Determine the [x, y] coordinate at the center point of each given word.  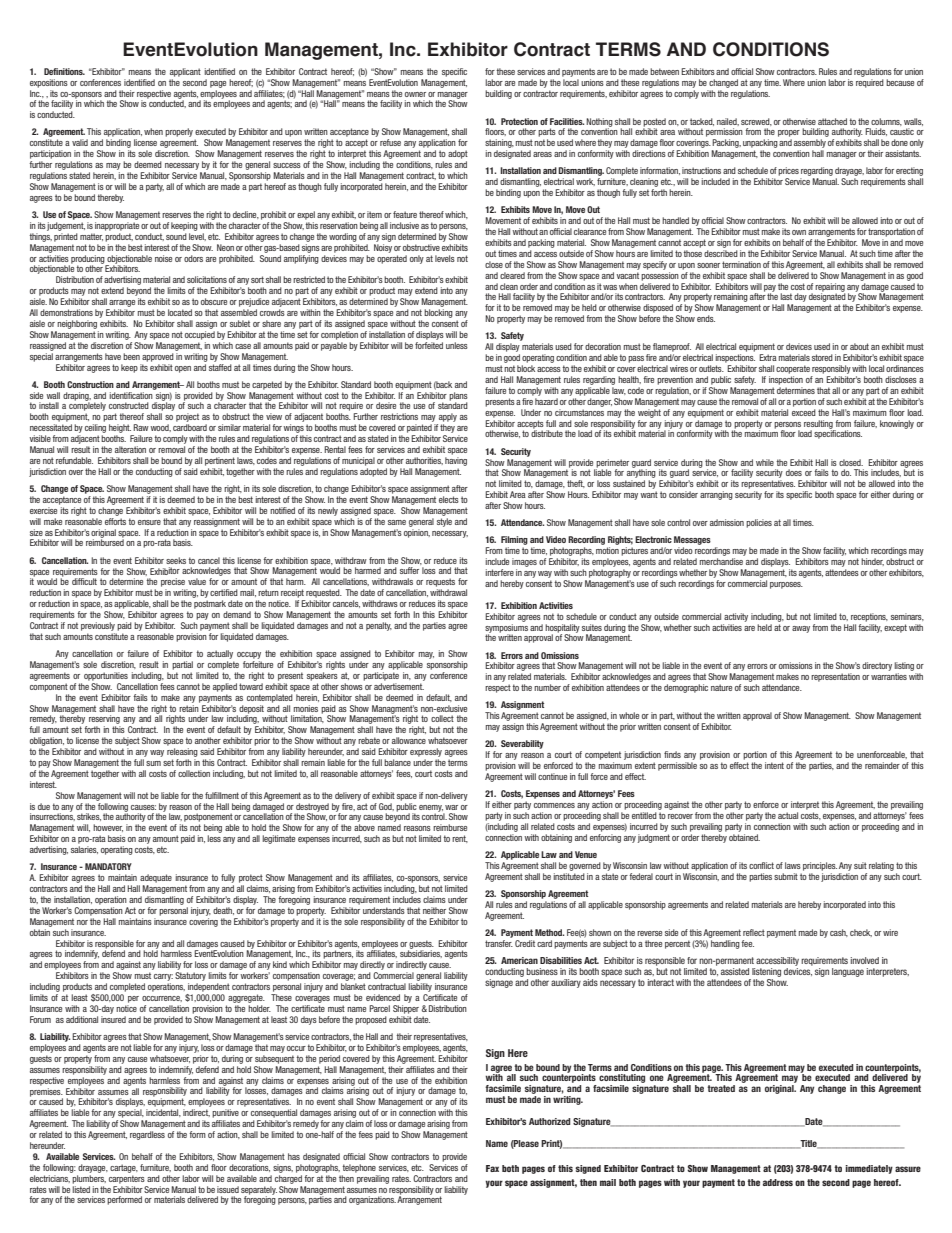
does [794, 472]
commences [554, 805]
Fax [492, 1168]
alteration [130, 449]
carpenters [127, 1179]
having [456, 461]
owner [415, 94]
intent [774, 765]
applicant [185, 72]
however [108, 828]
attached [832, 121]
